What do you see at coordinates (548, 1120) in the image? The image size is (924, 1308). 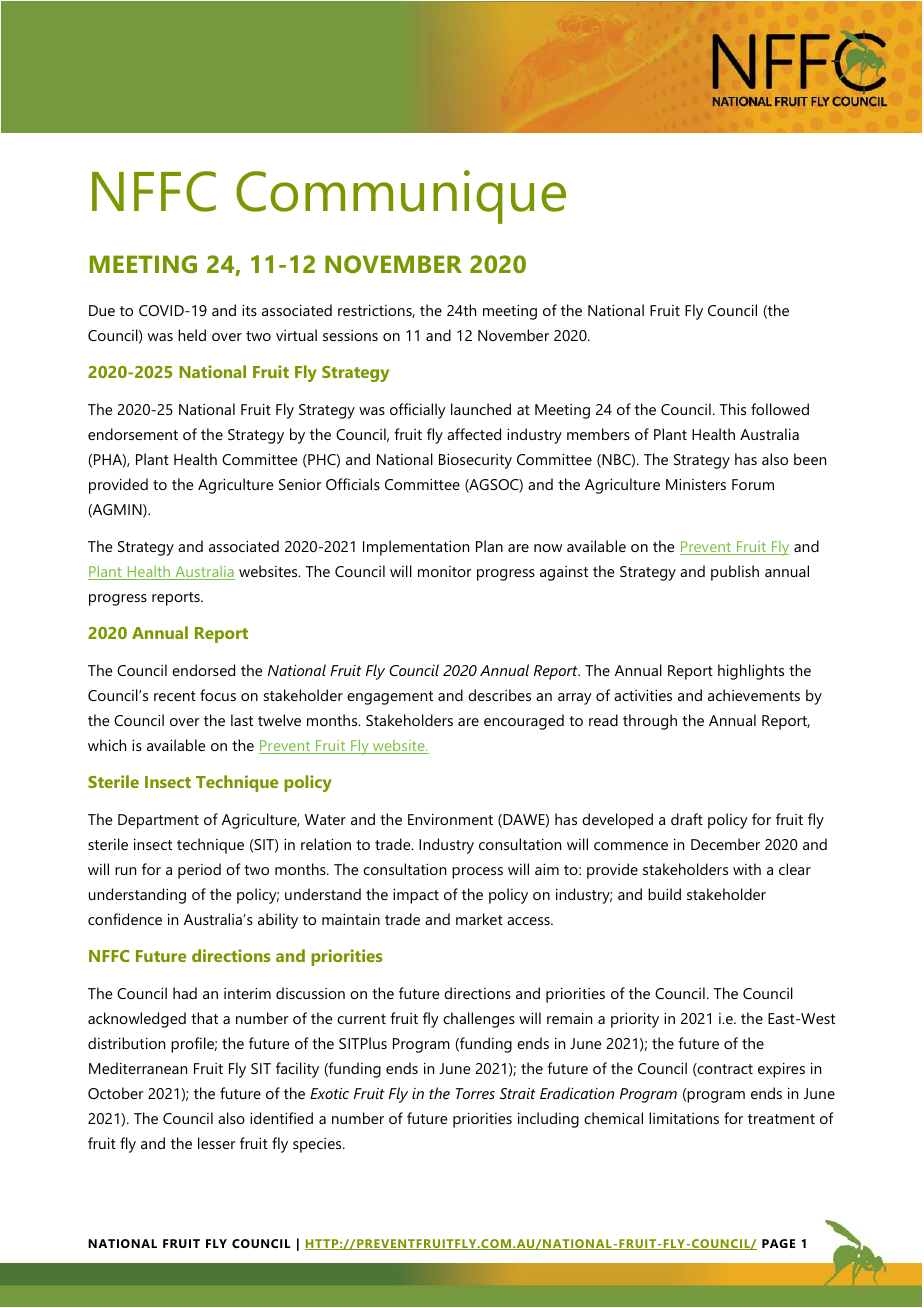 I see `including` at bounding box center [548, 1120].
